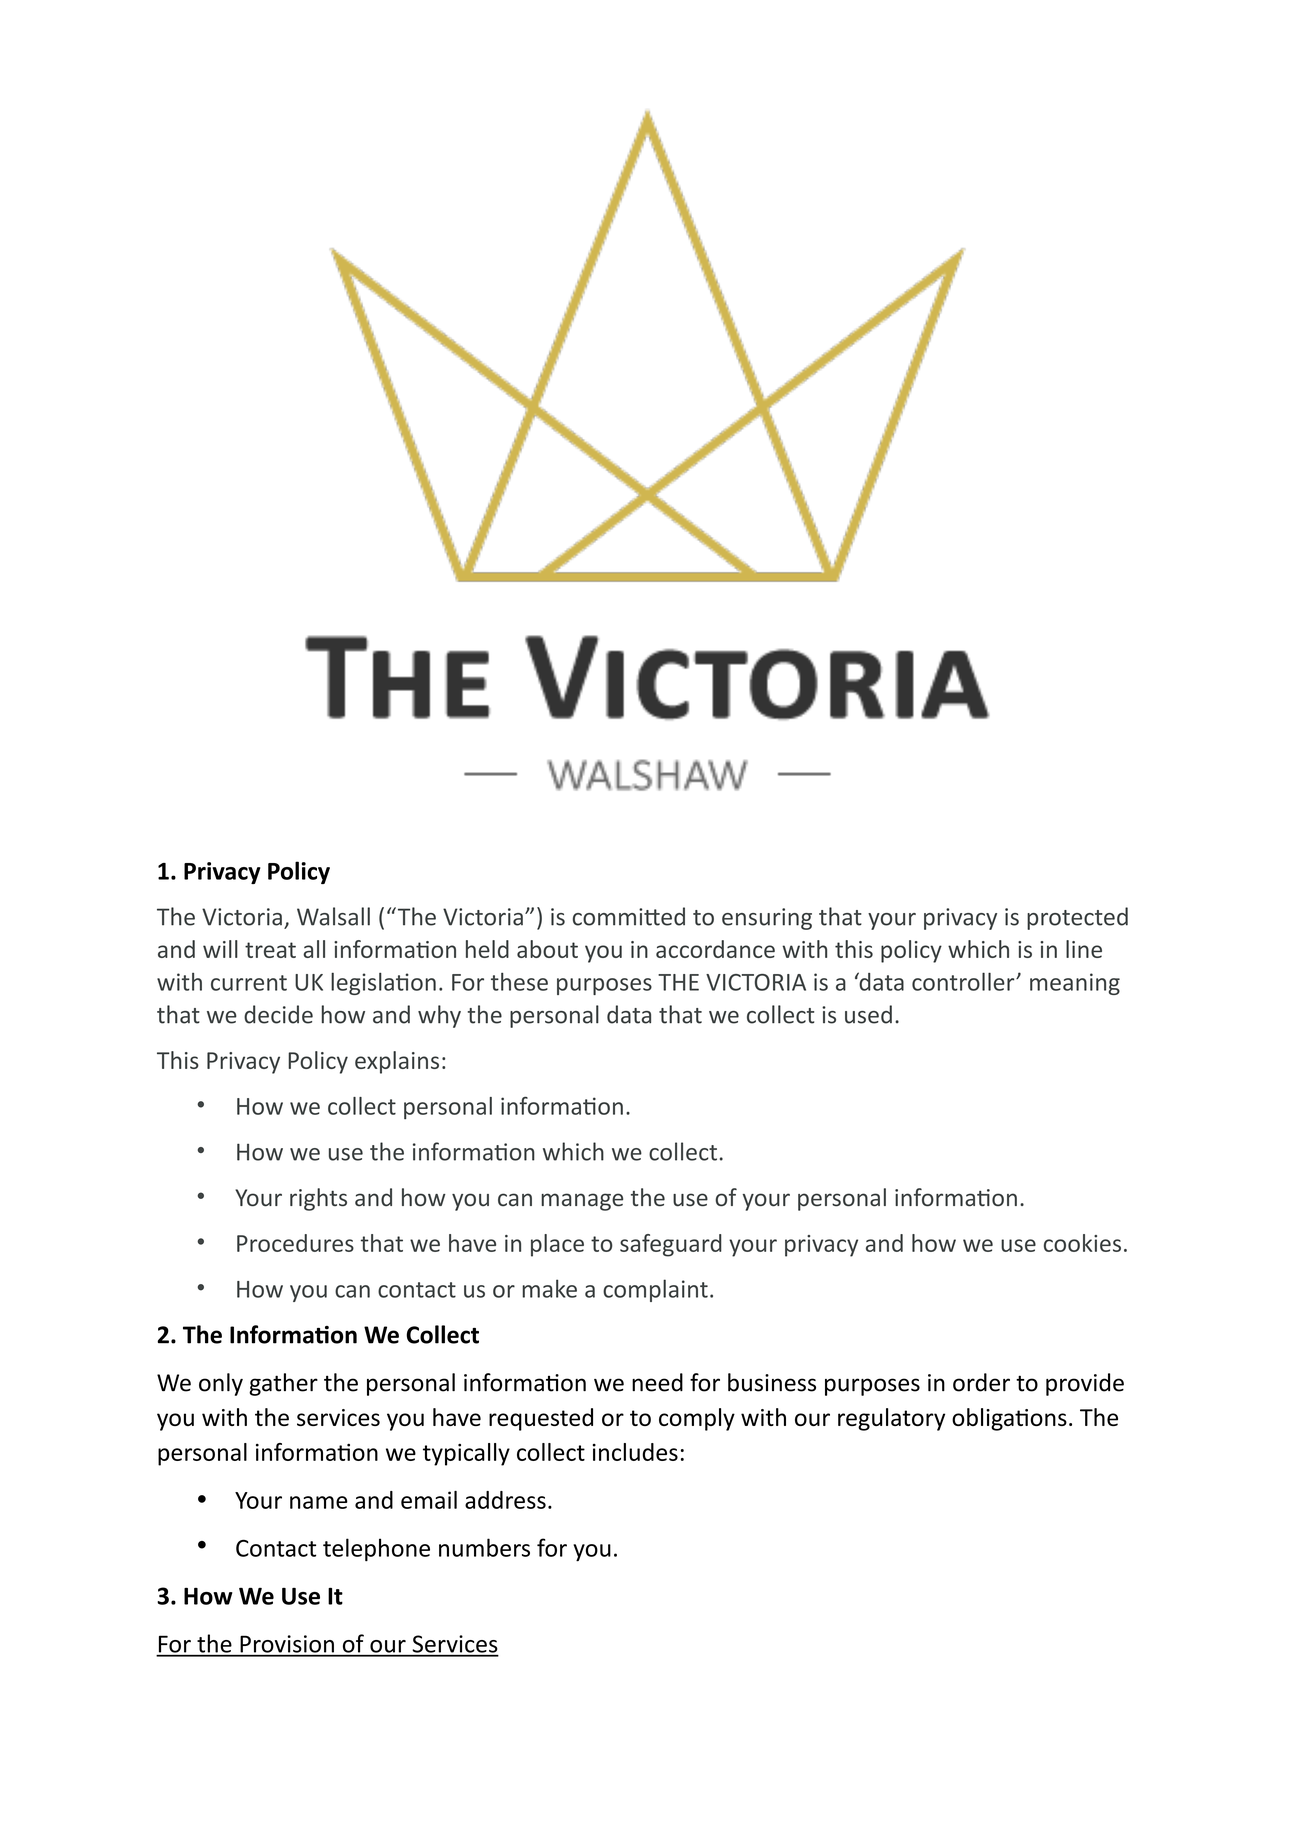  I want to click on gather, so click(283, 1384).
